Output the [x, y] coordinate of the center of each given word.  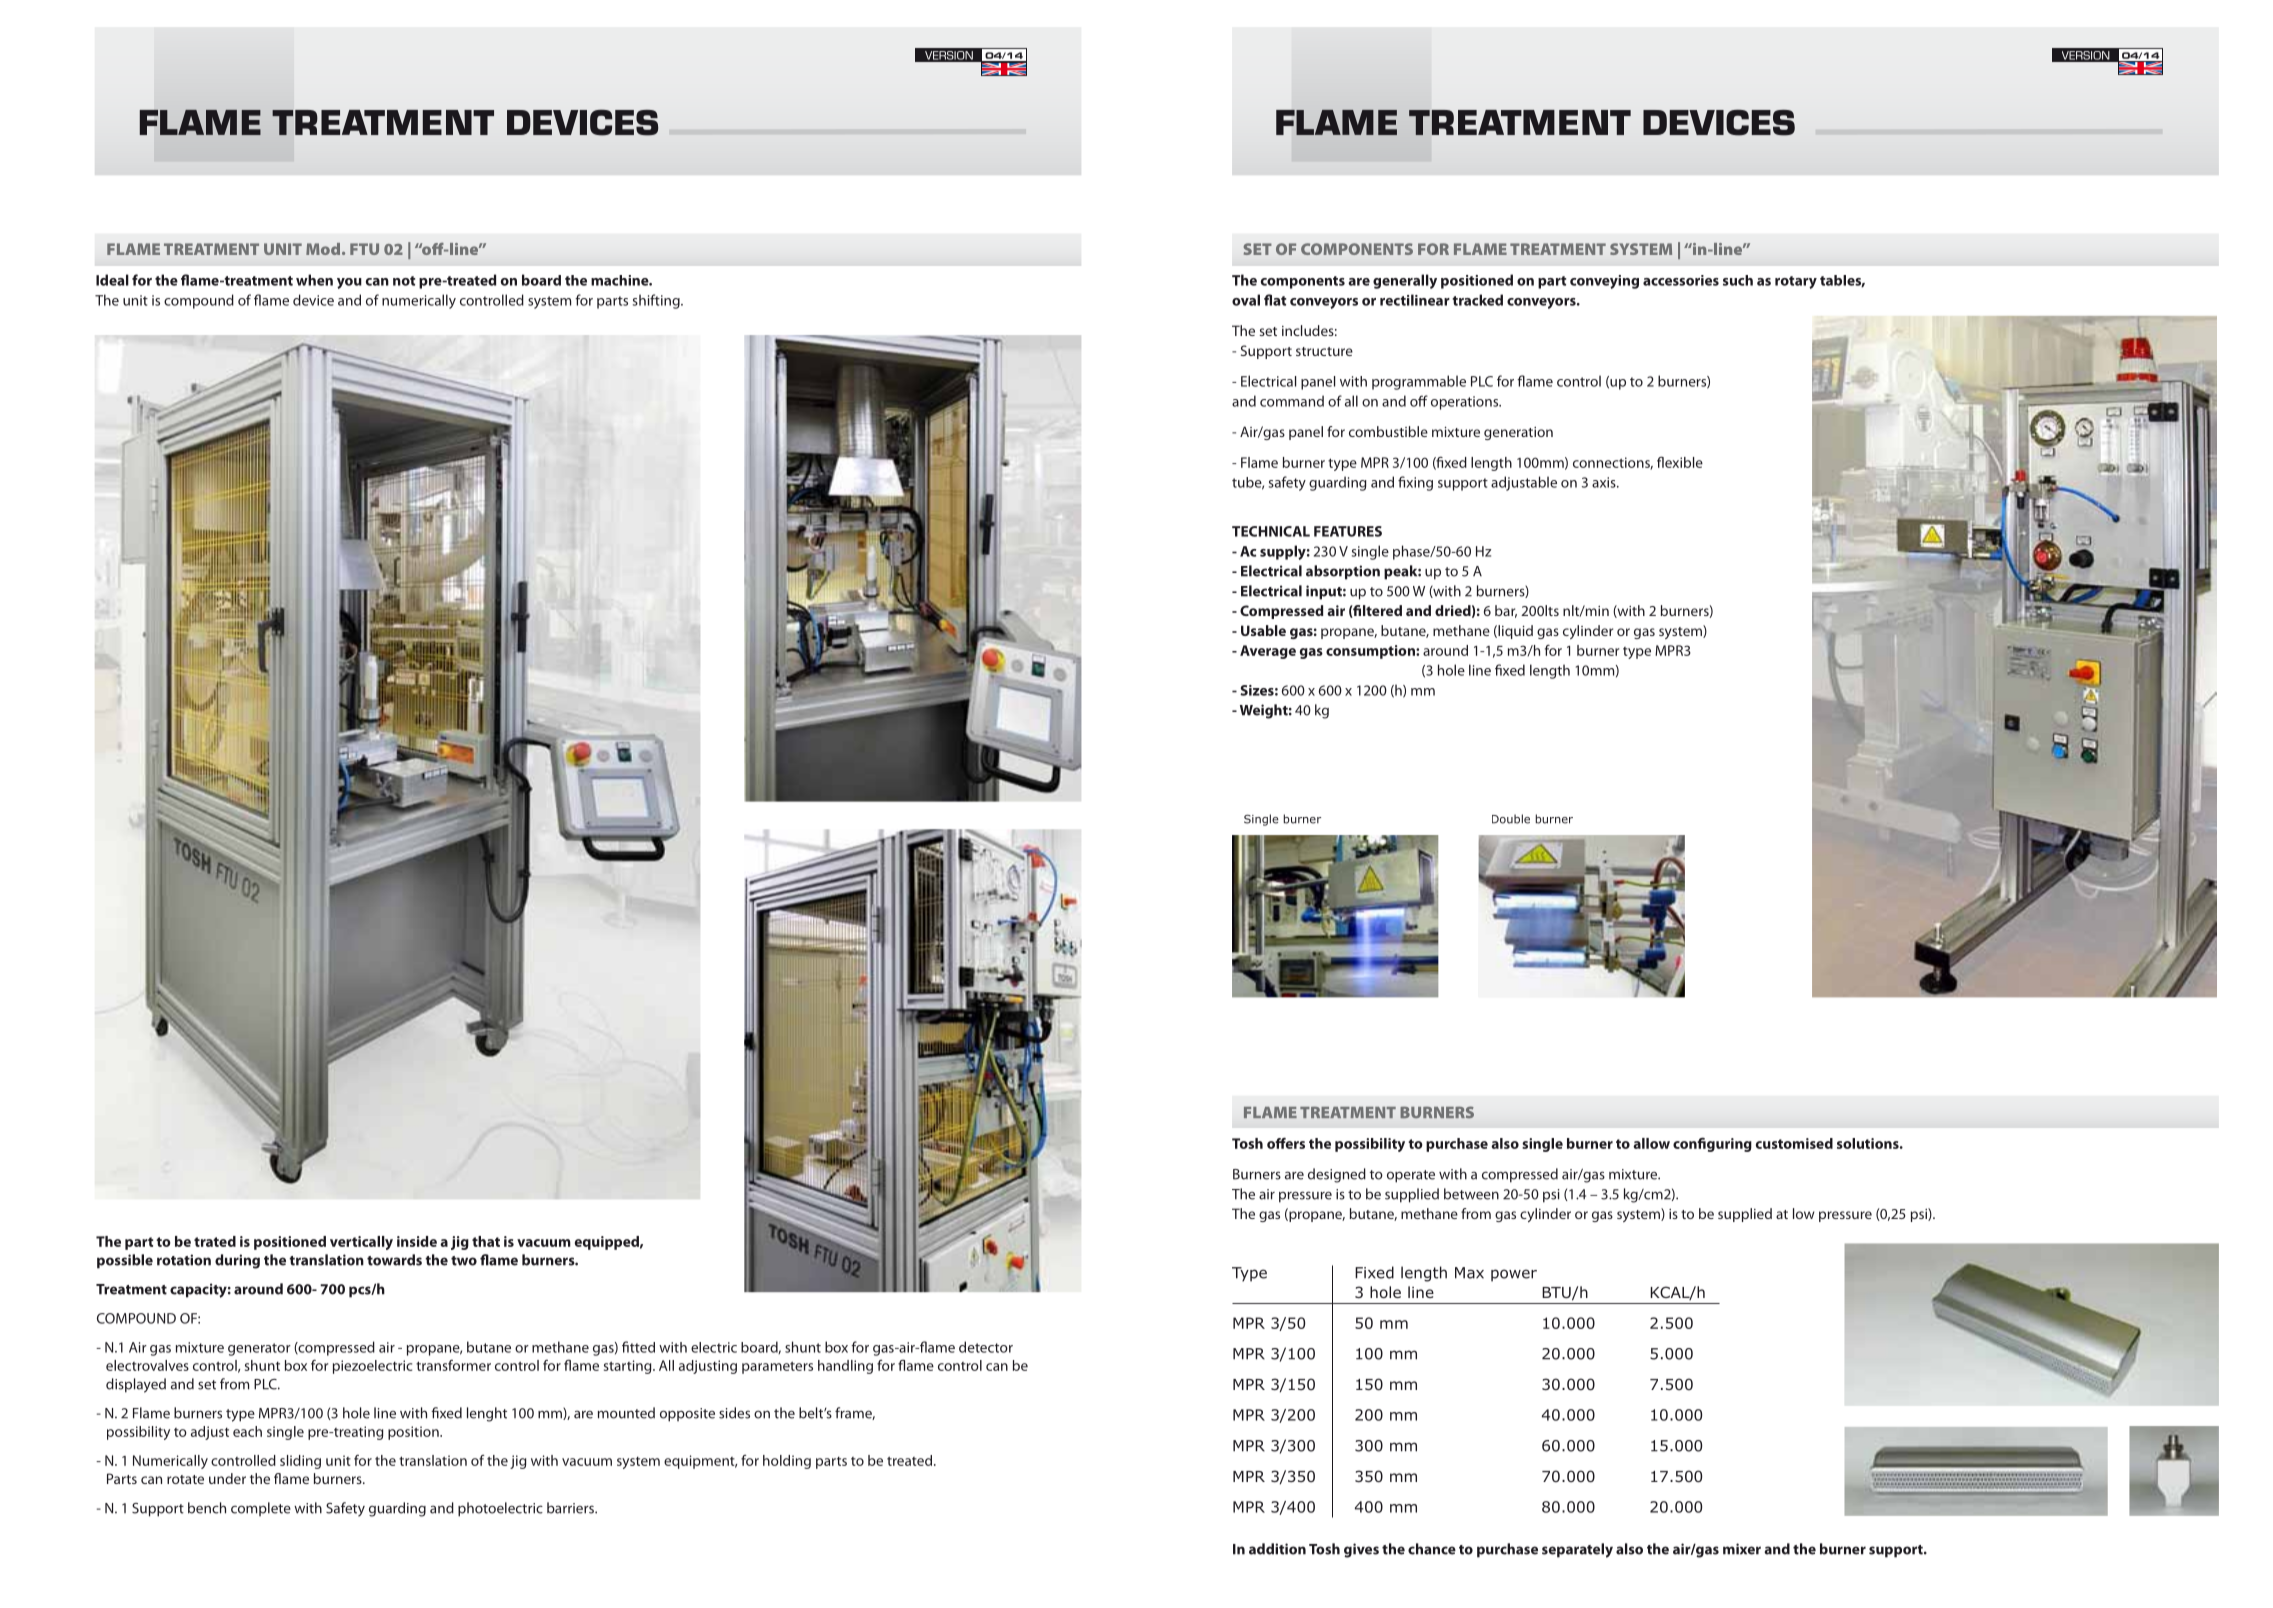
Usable [1263, 630]
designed [1337, 1175]
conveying [1604, 282]
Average [1268, 652]
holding [787, 1462]
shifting [657, 301]
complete [261, 1509]
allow [1651, 1143]
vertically [361, 1243]
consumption [1371, 652]
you [349, 283]
